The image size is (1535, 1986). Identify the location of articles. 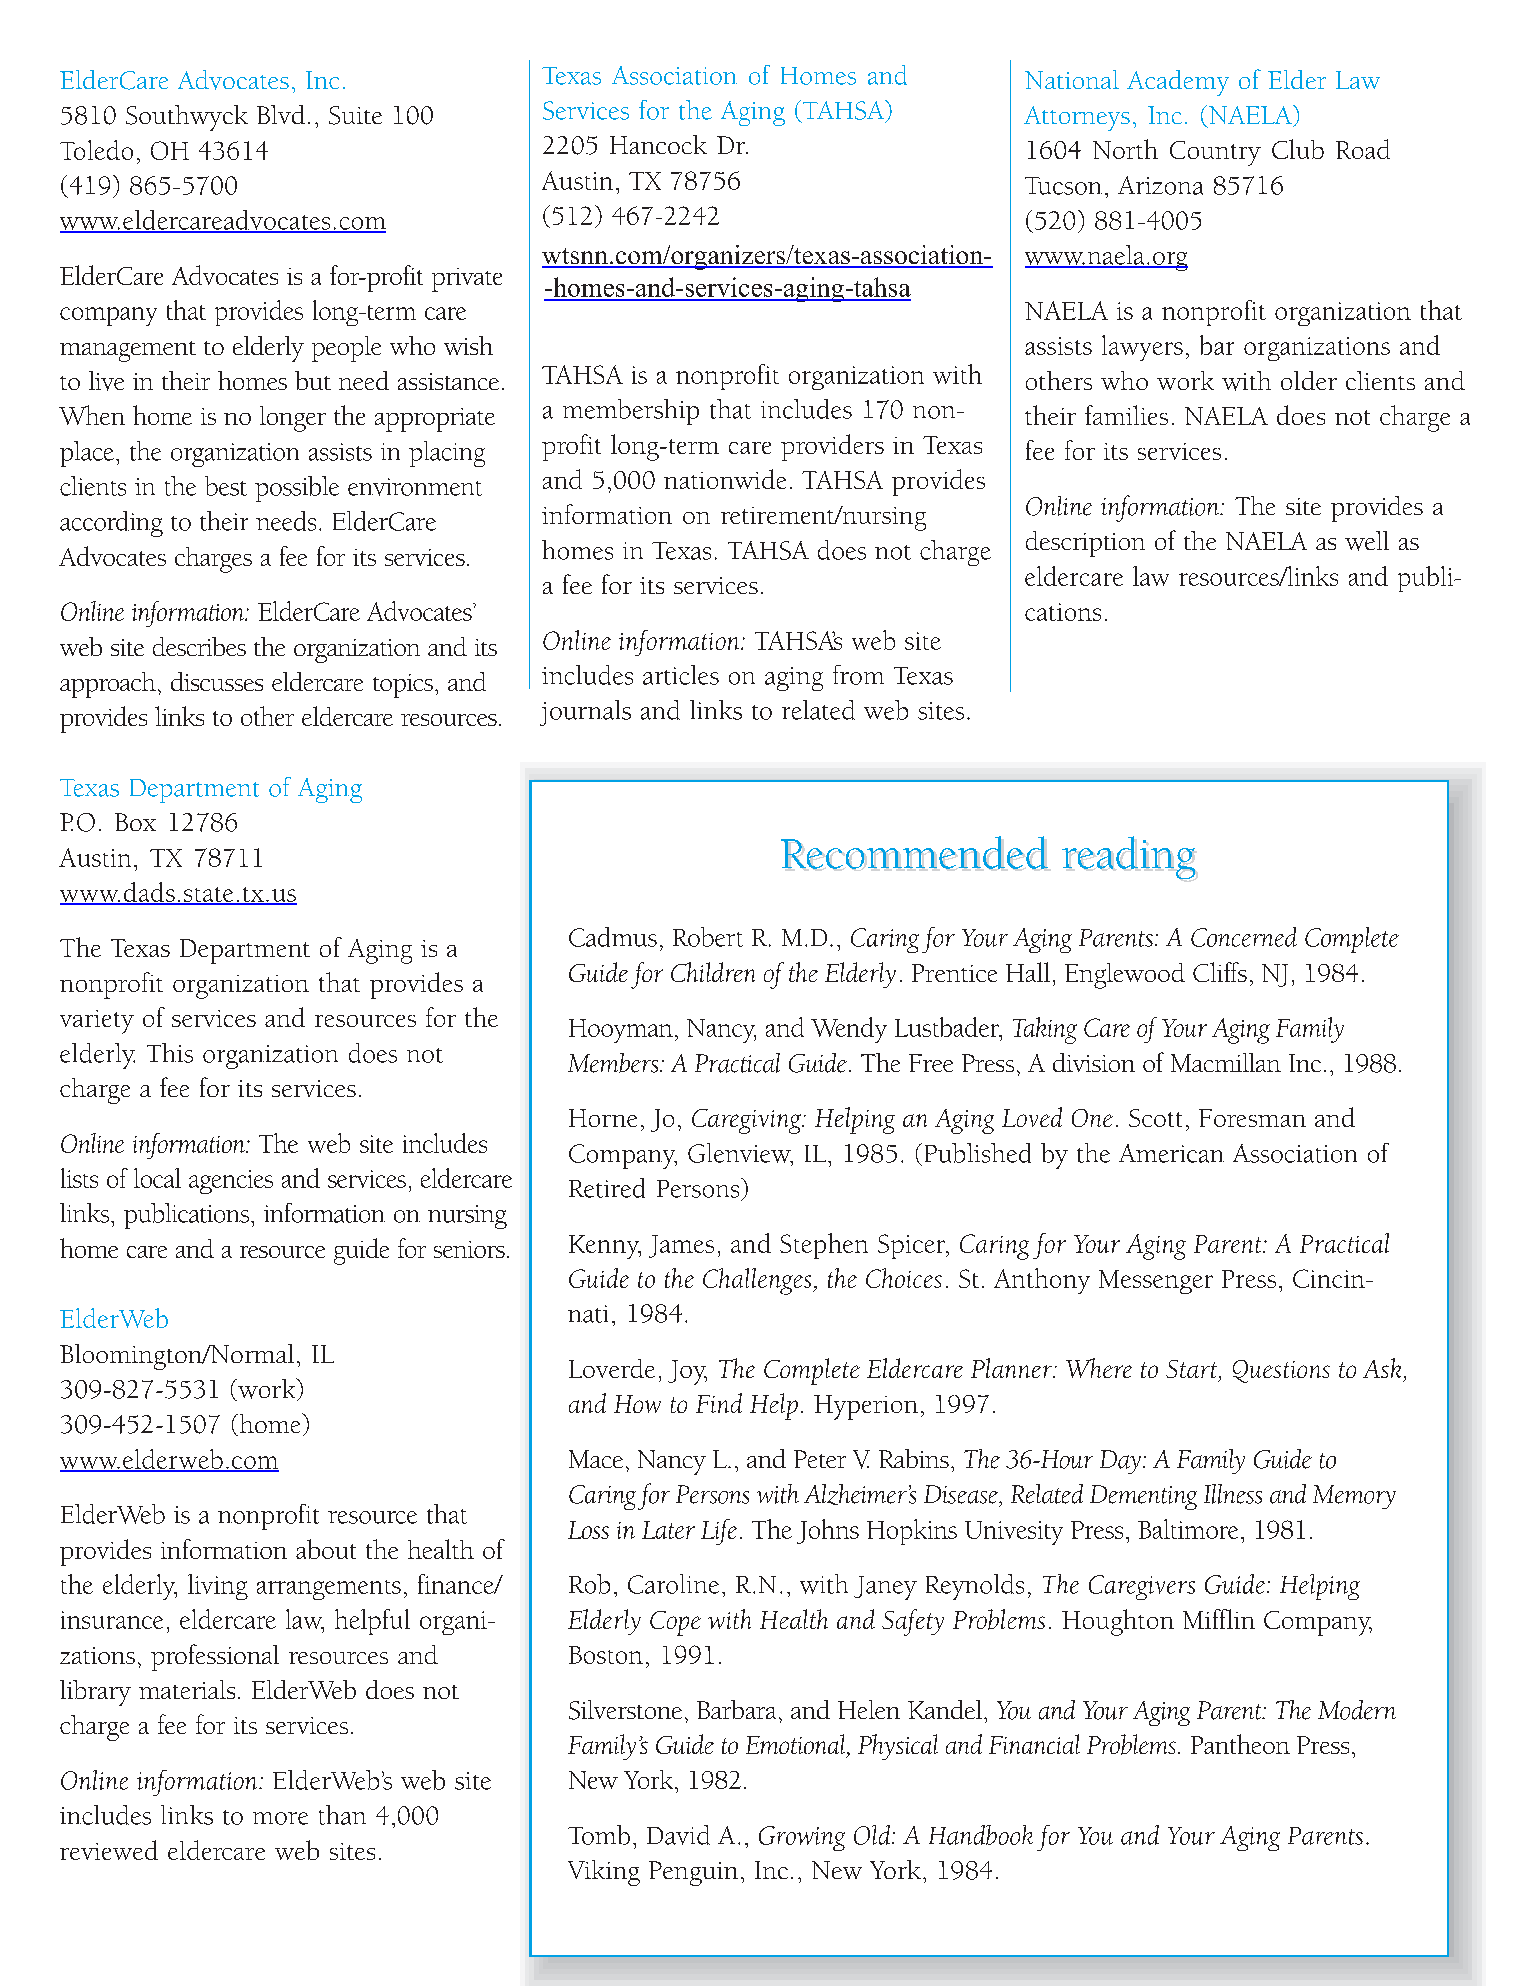
(681, 675).
